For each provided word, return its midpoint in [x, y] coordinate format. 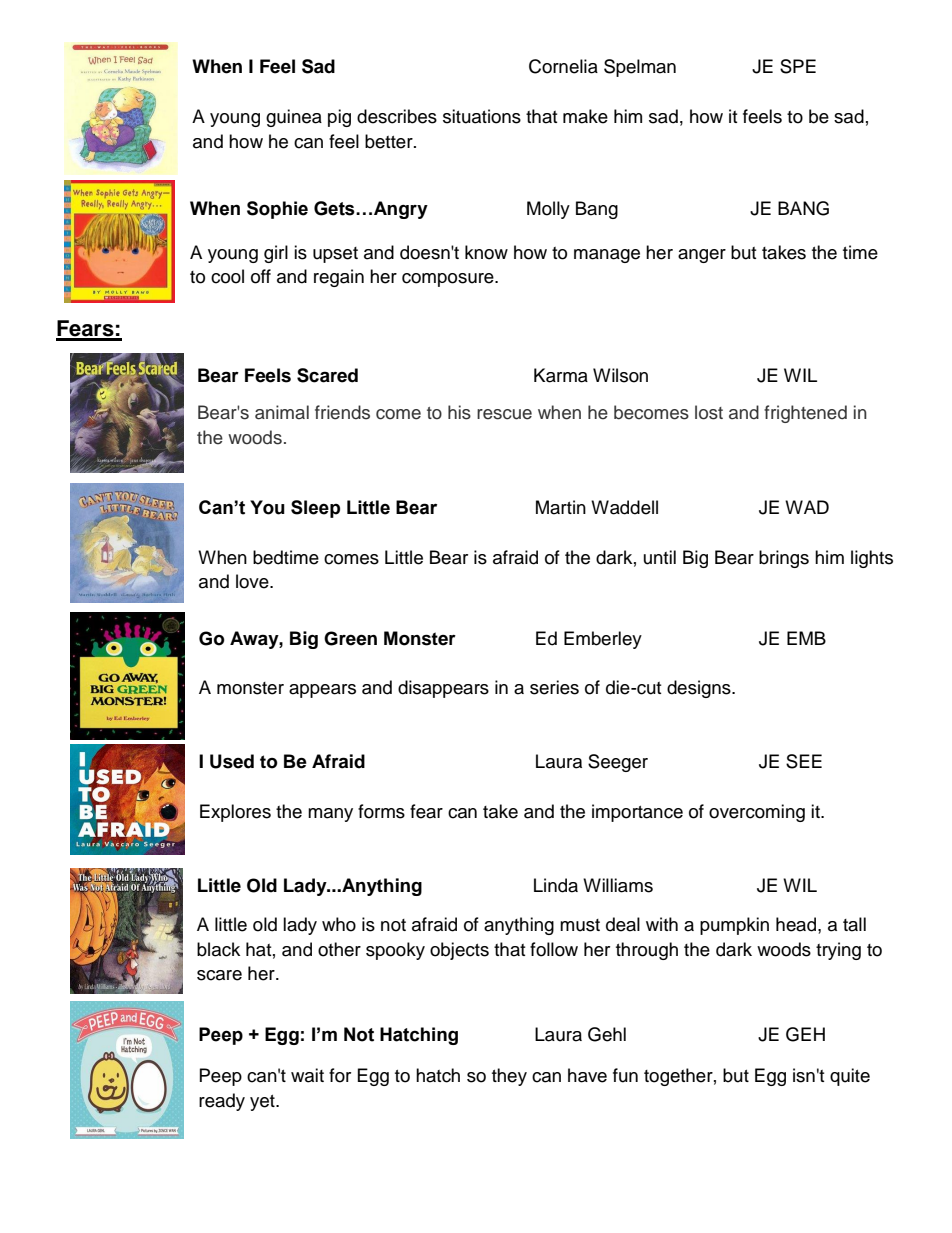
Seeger [618, 763]
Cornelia [563, 66]
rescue [504, 414]
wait [307, 1075]
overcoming [757, 813]
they [509, 1077]
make [585, 116]
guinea [294, 118]
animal [282, 412]
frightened [805, 414]
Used [232, 761]
